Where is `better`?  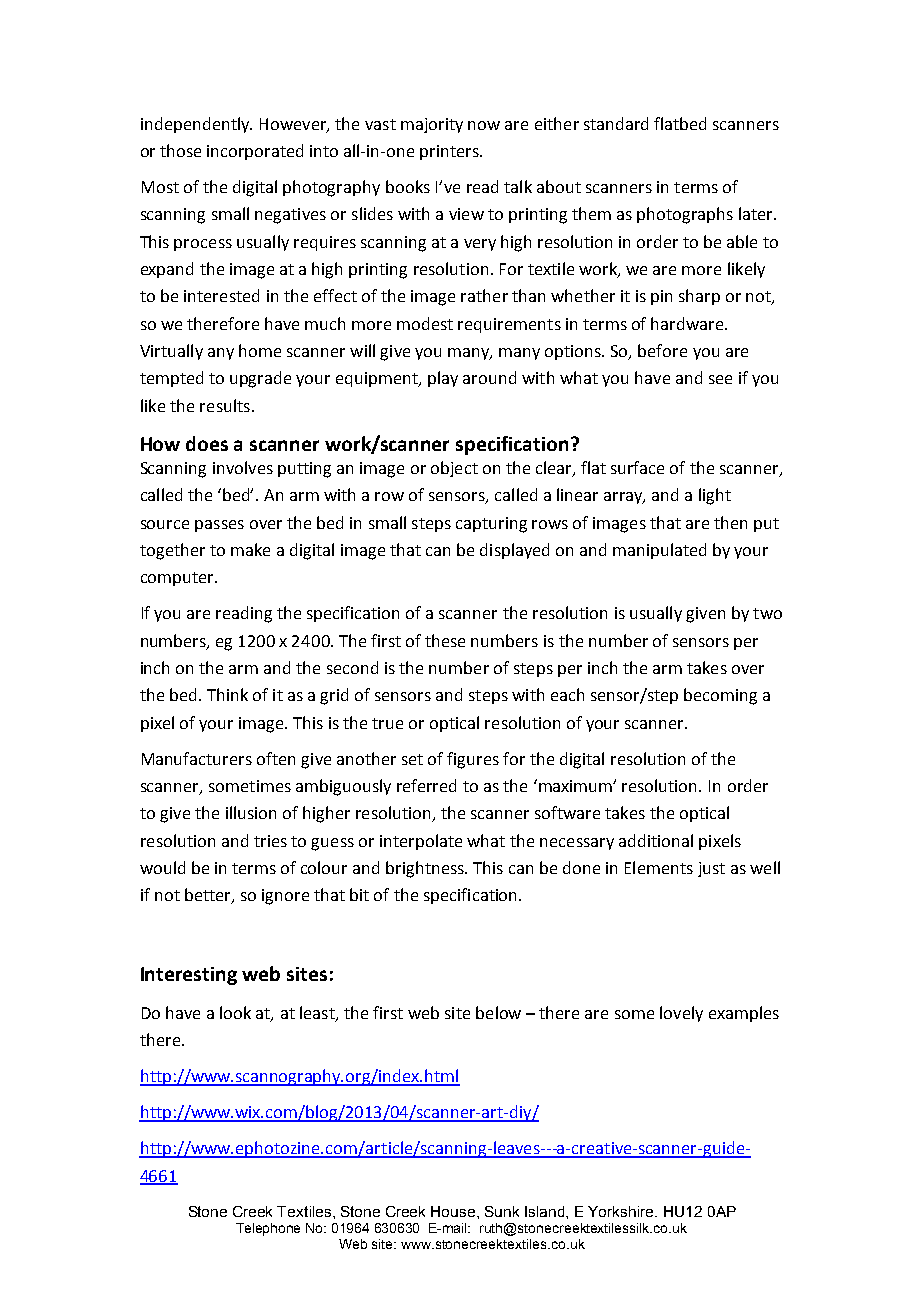 better is located at coordinates (209, 896).
